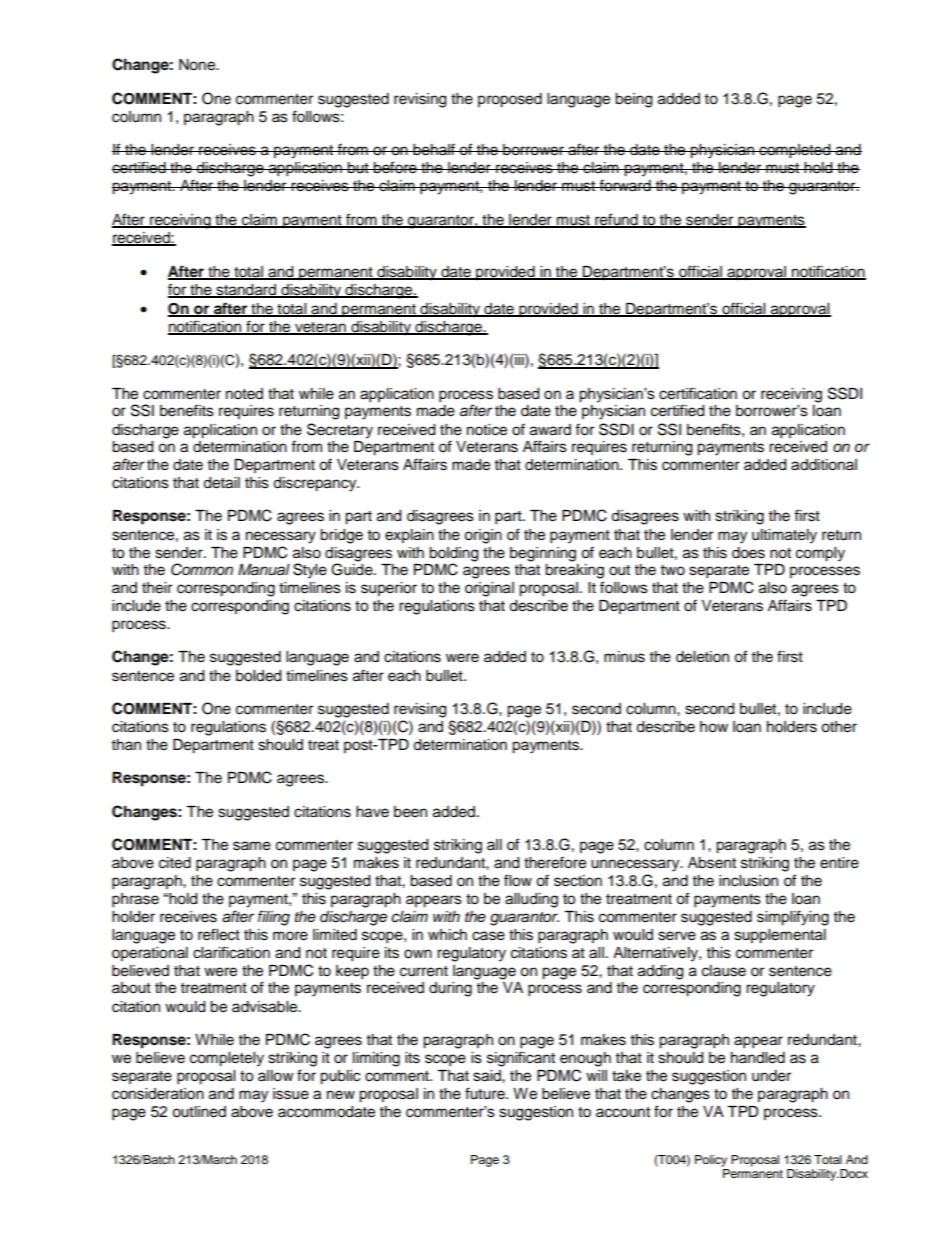 The width and height of the screenshot is (952, 1233). Describe the element at coordinates (795, 151) in the screenshot. I see `completed` at that location.
